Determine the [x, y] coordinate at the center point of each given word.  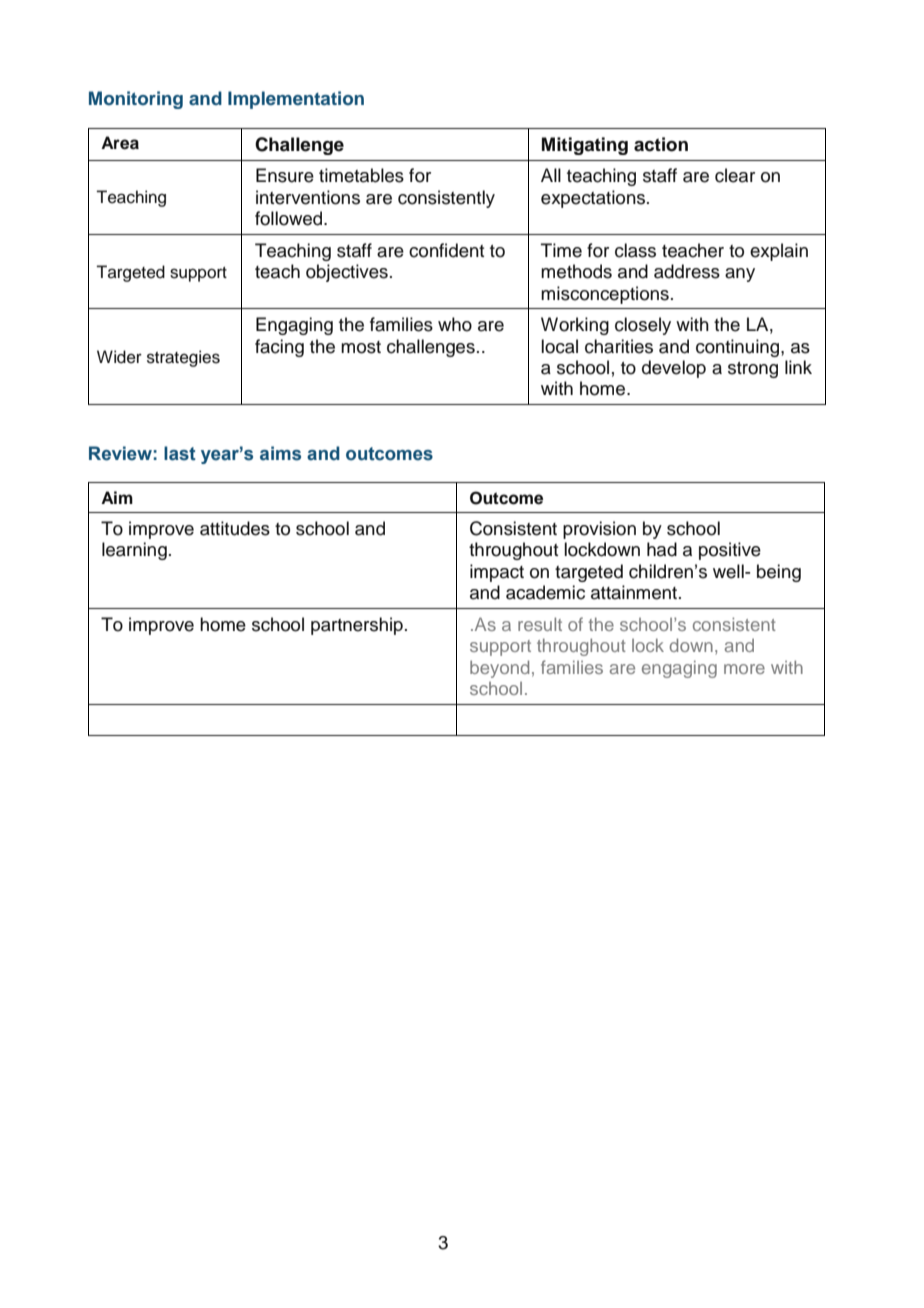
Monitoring [136, 100]
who [455, 324]
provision [599, 530]
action [661, 144]
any [740, 275]
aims [280, 453]
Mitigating [585, 146]
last [180, 453]
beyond [499, 669]
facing [279, 348]
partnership [357, 626]
